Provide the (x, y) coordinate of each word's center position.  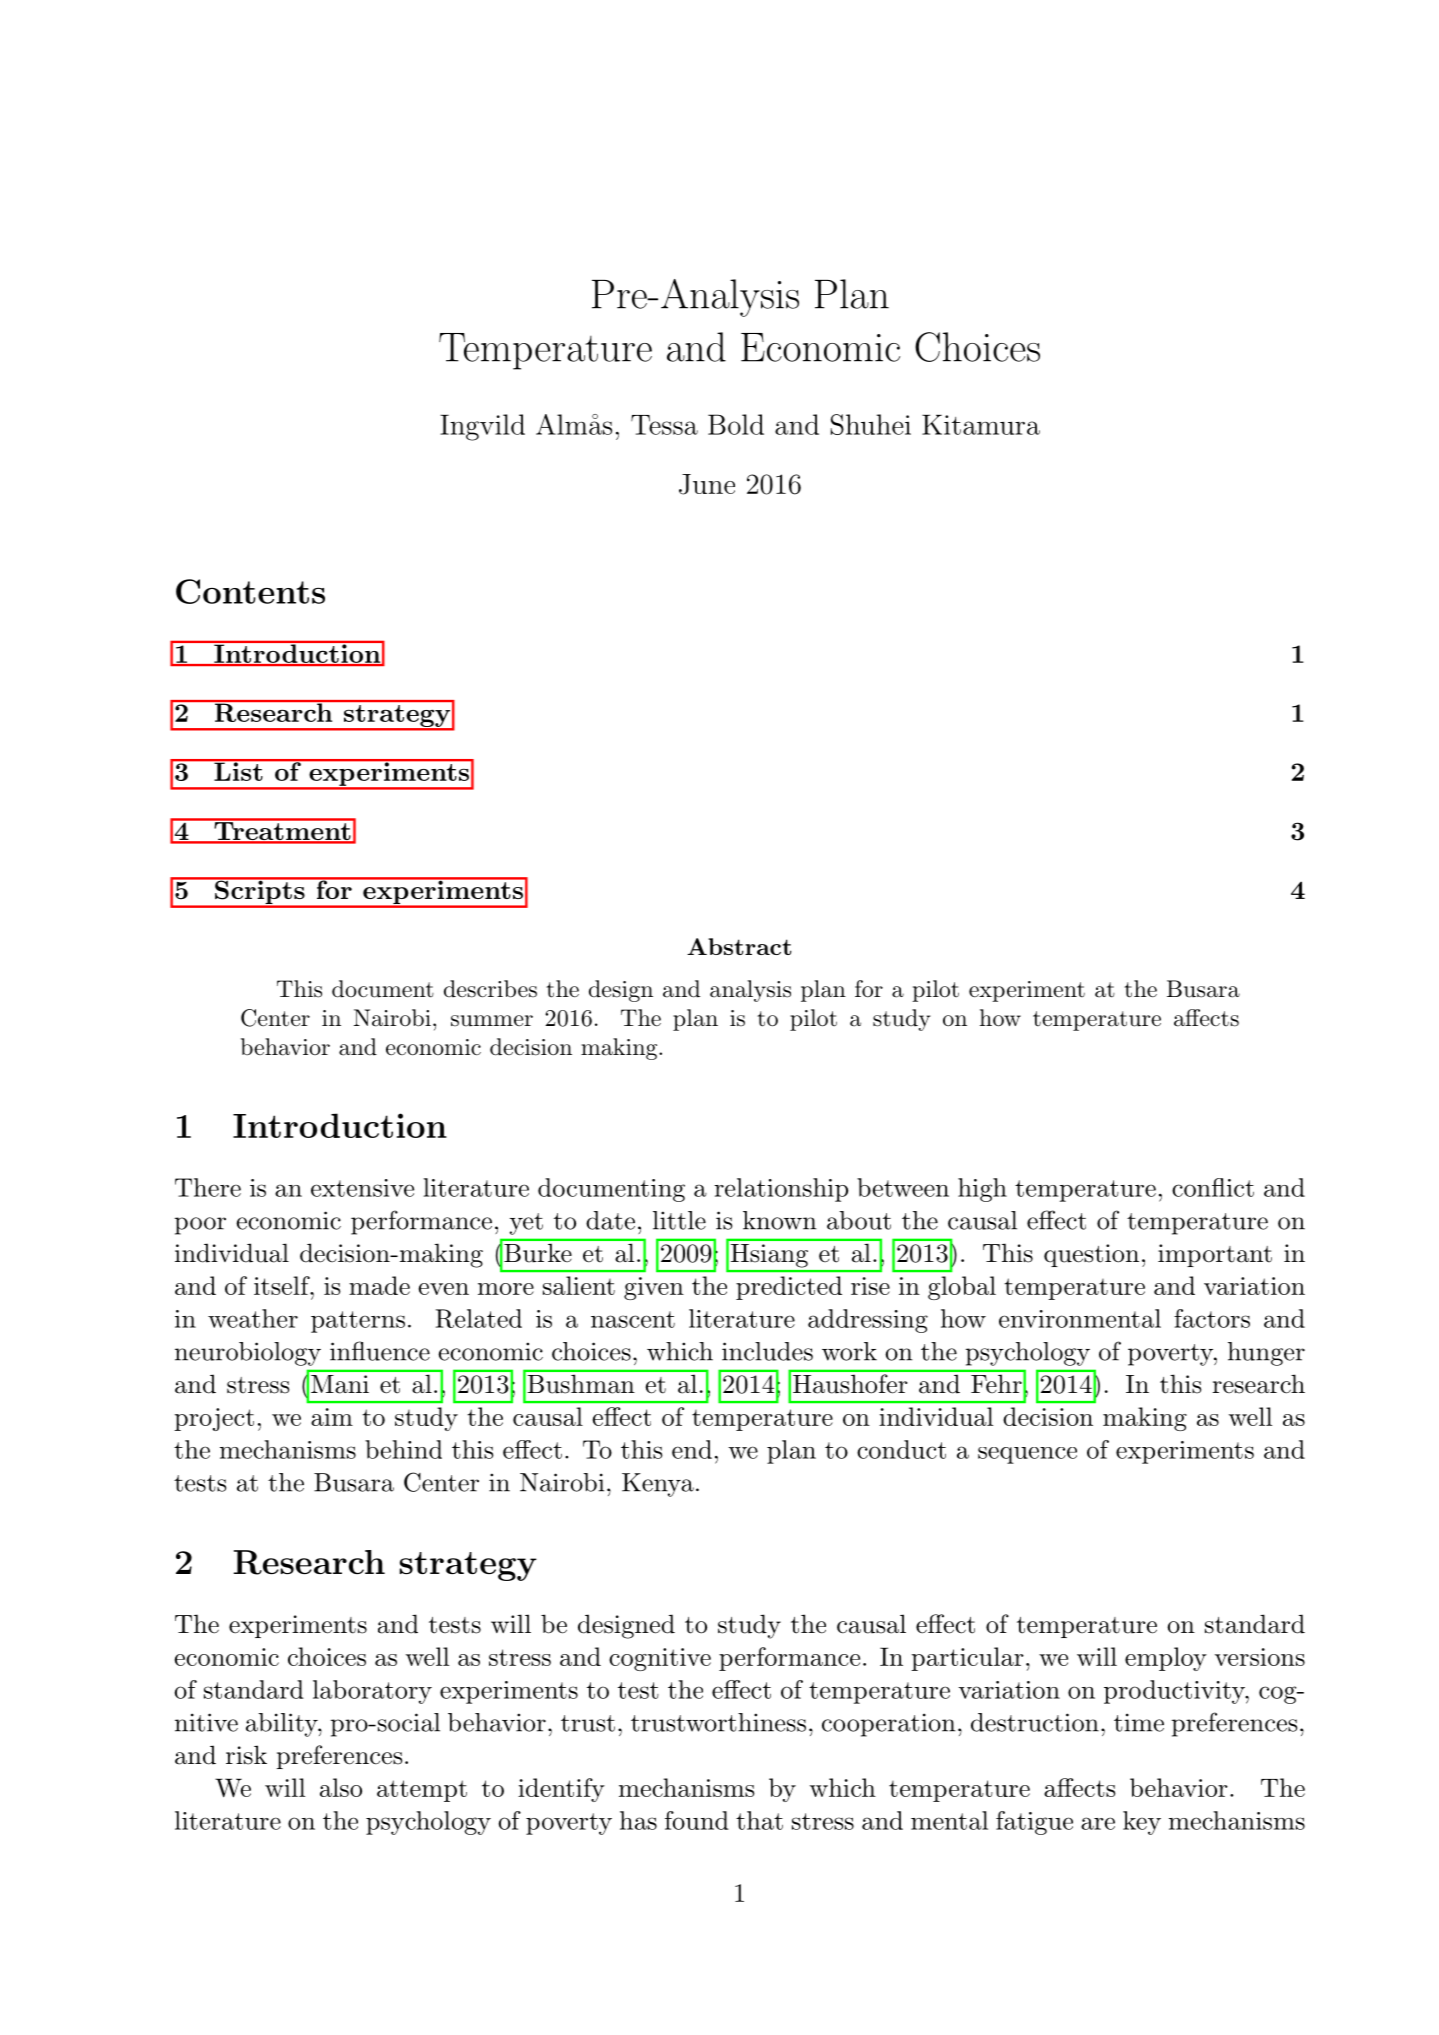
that (759, 1820)
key (1142, 1823)
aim (332, 1417)
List (238, 770)
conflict (1213, 1187)
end (692, 1449)
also (341, 1787)
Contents (250, 591)
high (982, 1190)
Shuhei (871, 424)
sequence (1027, 1455)
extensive (362, 1188)
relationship (781, 1190)
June (707, 484)
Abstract (739, 946)
